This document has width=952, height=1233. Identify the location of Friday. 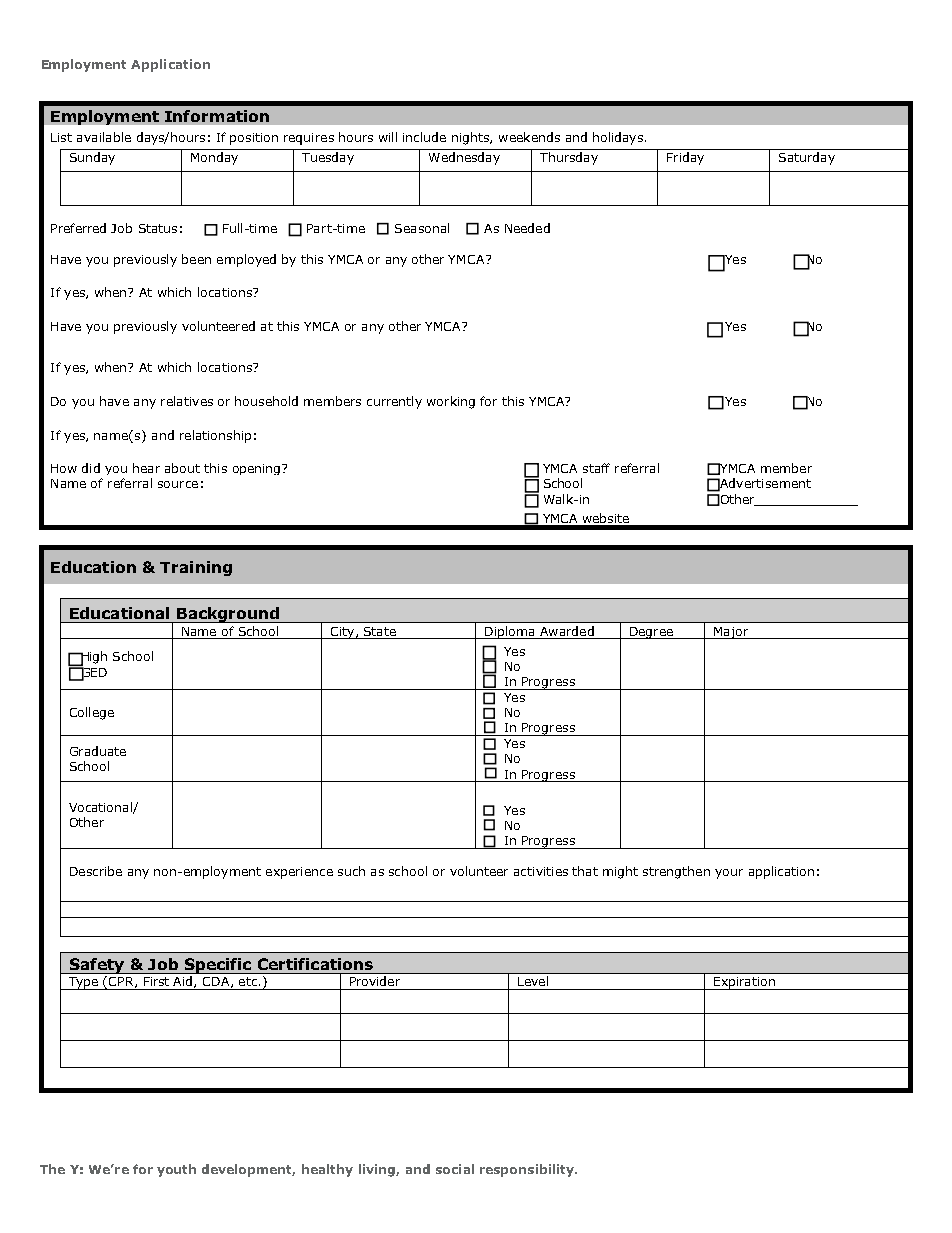
(685, 158).
